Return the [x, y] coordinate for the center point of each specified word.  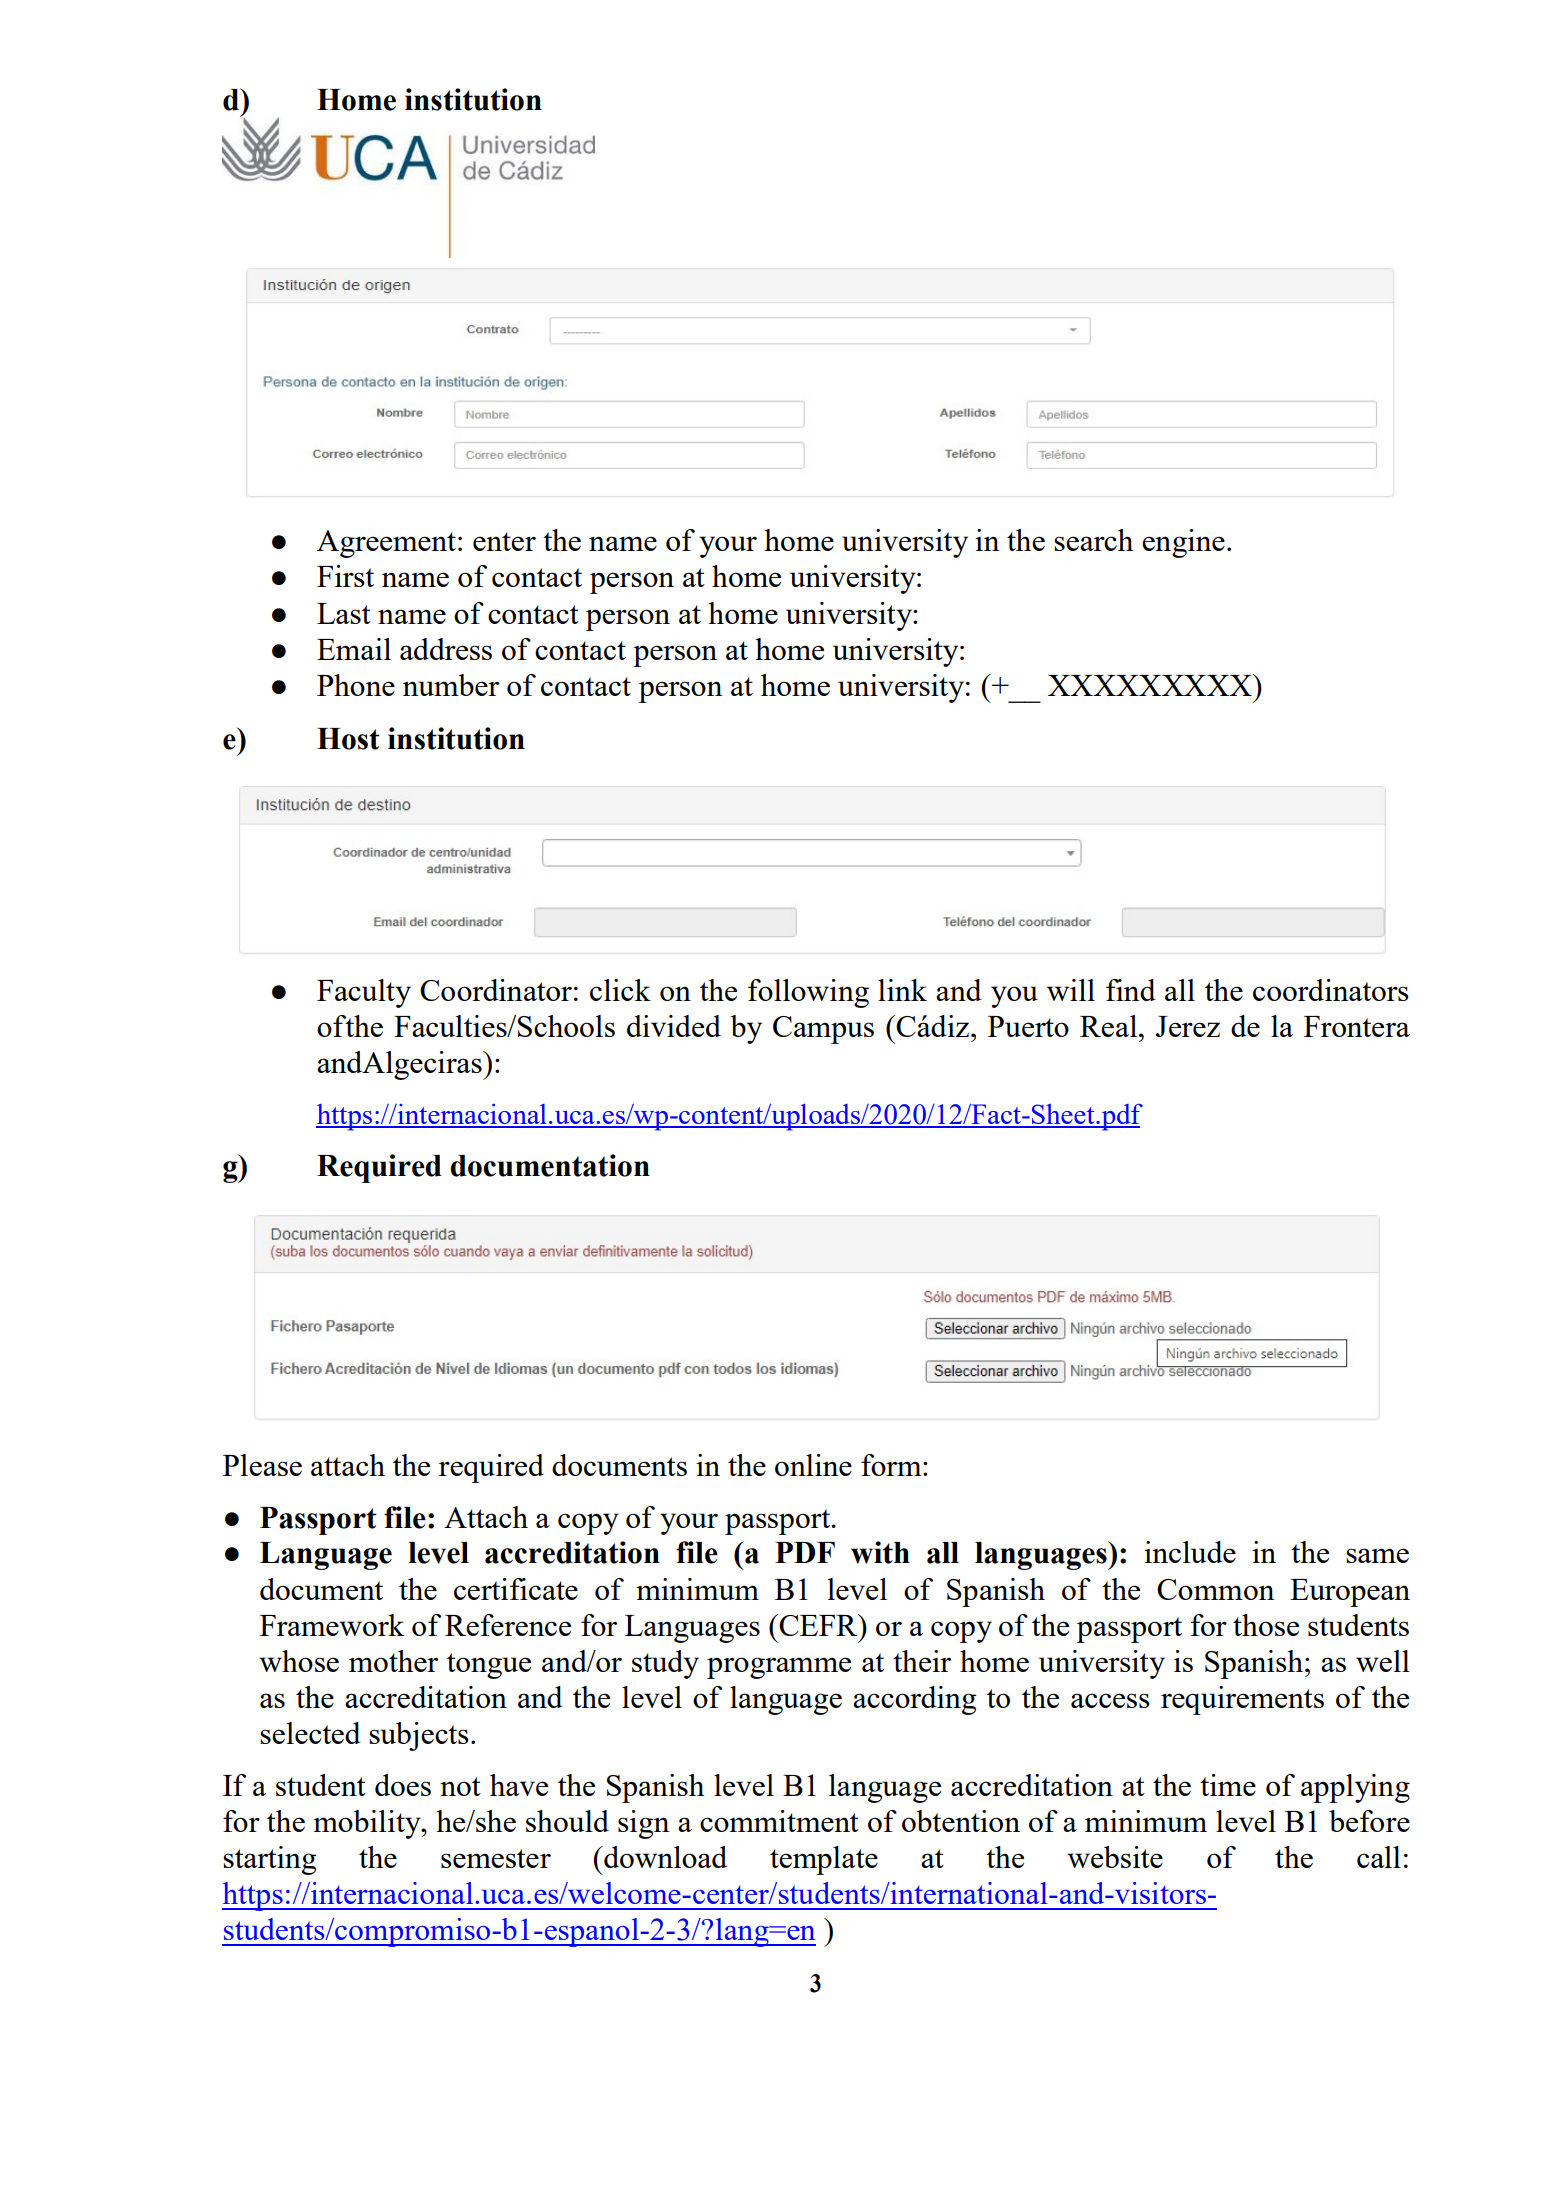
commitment [779, 1821]
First [345, 576]
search [1093, 540]
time [1228, 1785]
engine [1183, 543]
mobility [368, 1824]
